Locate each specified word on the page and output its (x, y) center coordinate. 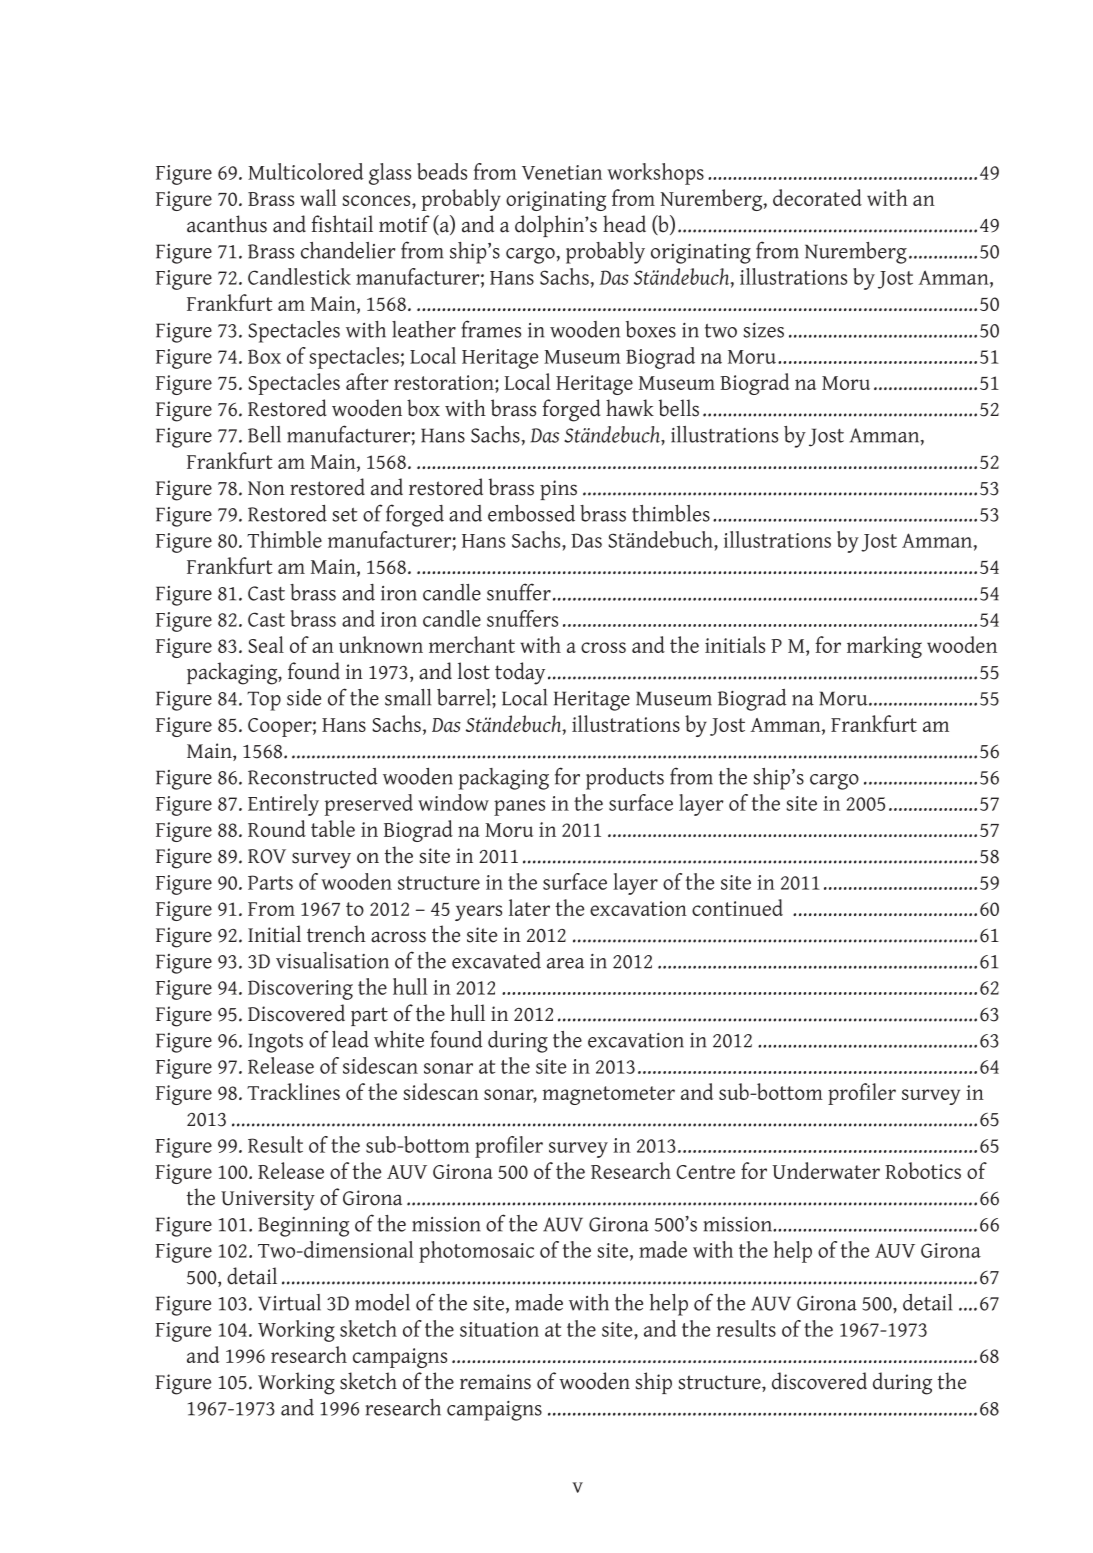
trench (336, 934)
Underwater (826, 1170)
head (624, 224)
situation (499, 1329)
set (345, 515)
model (382, 1302)
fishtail (342, 224)
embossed (531, 513)
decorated (817, 197)
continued (737, 907)
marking (884, 647)
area (565, 963)
